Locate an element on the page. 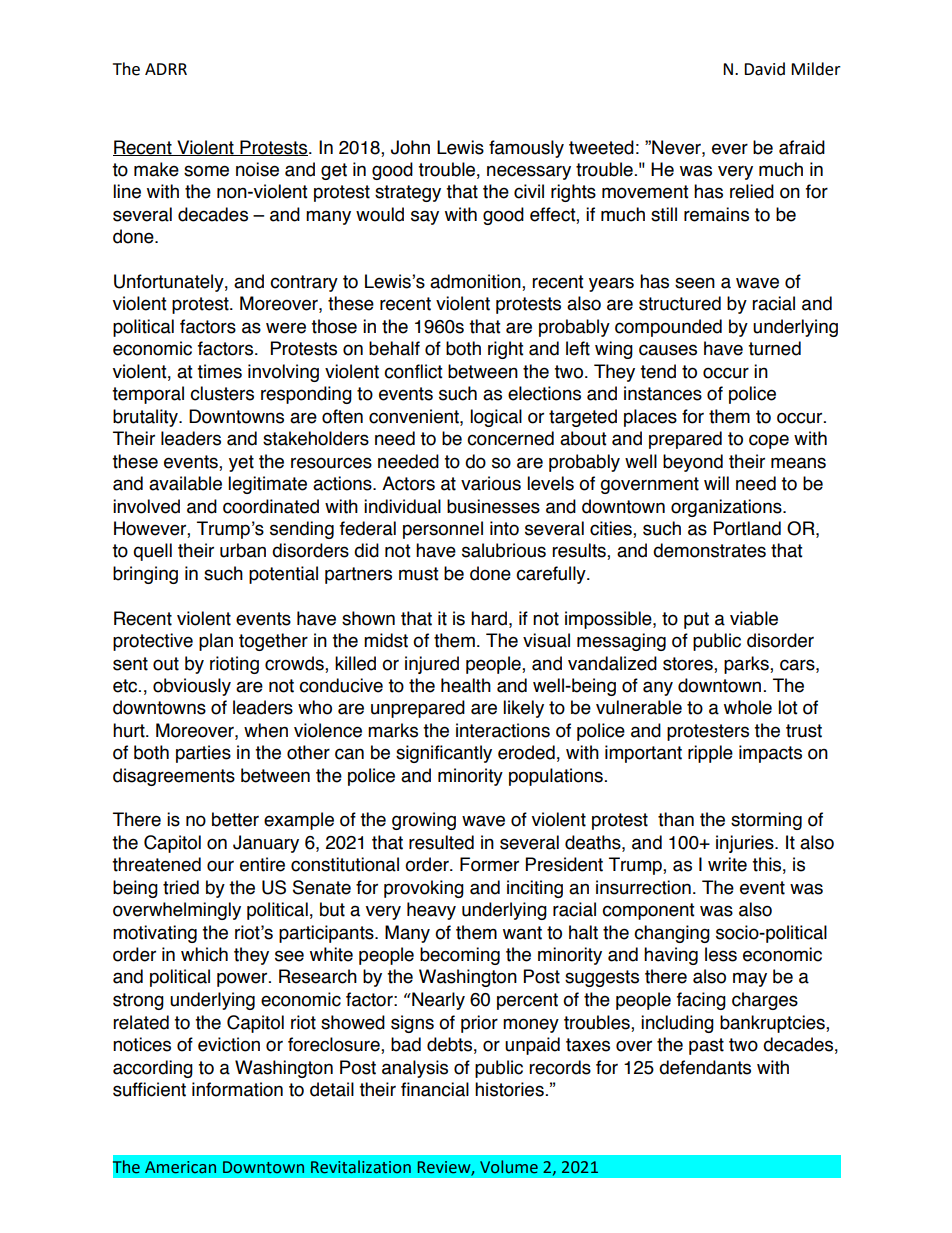 The height and width of the image is (1233, 952). David is located at coordinates (764, 69).
